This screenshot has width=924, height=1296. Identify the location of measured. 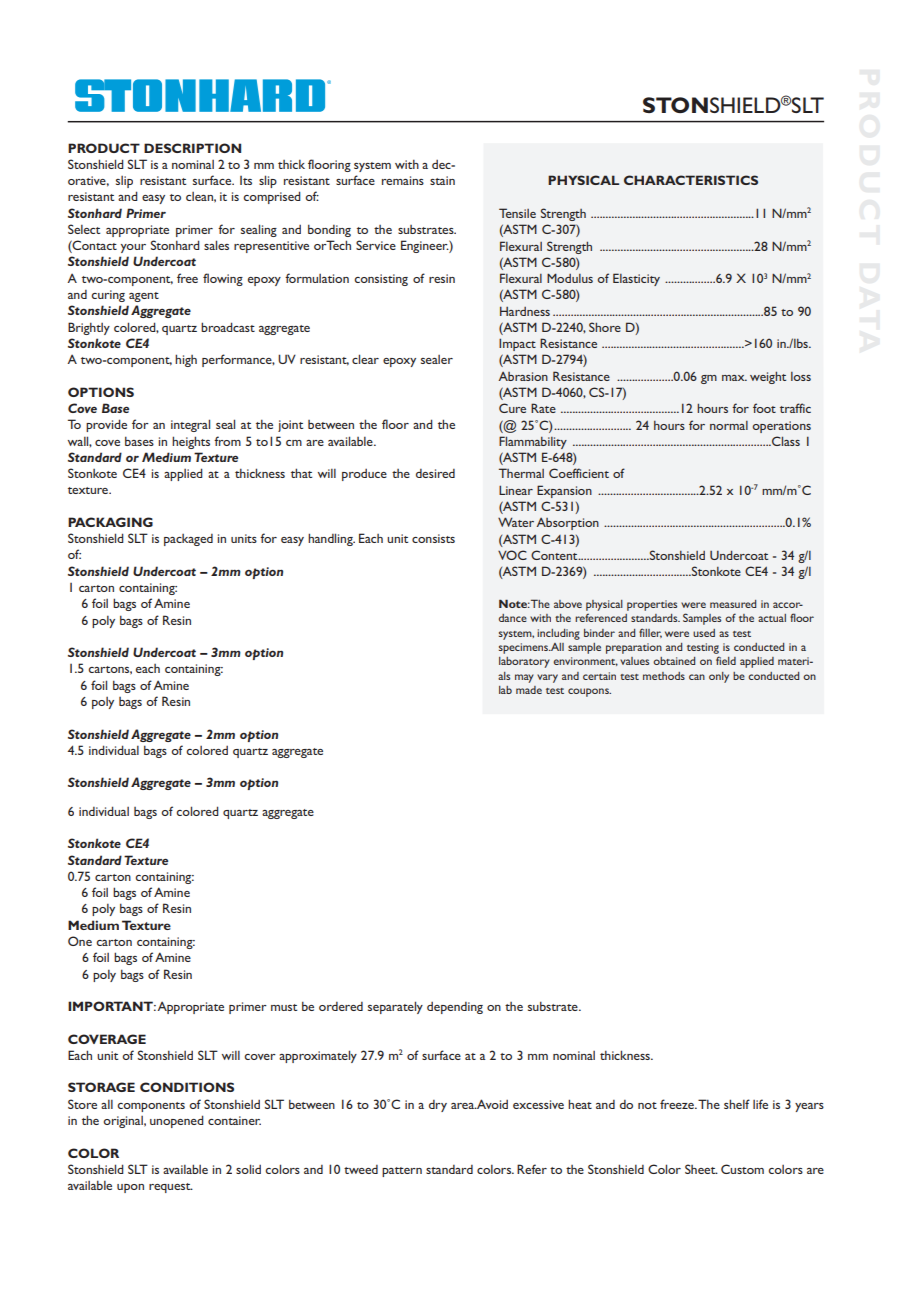
(733, 604).
